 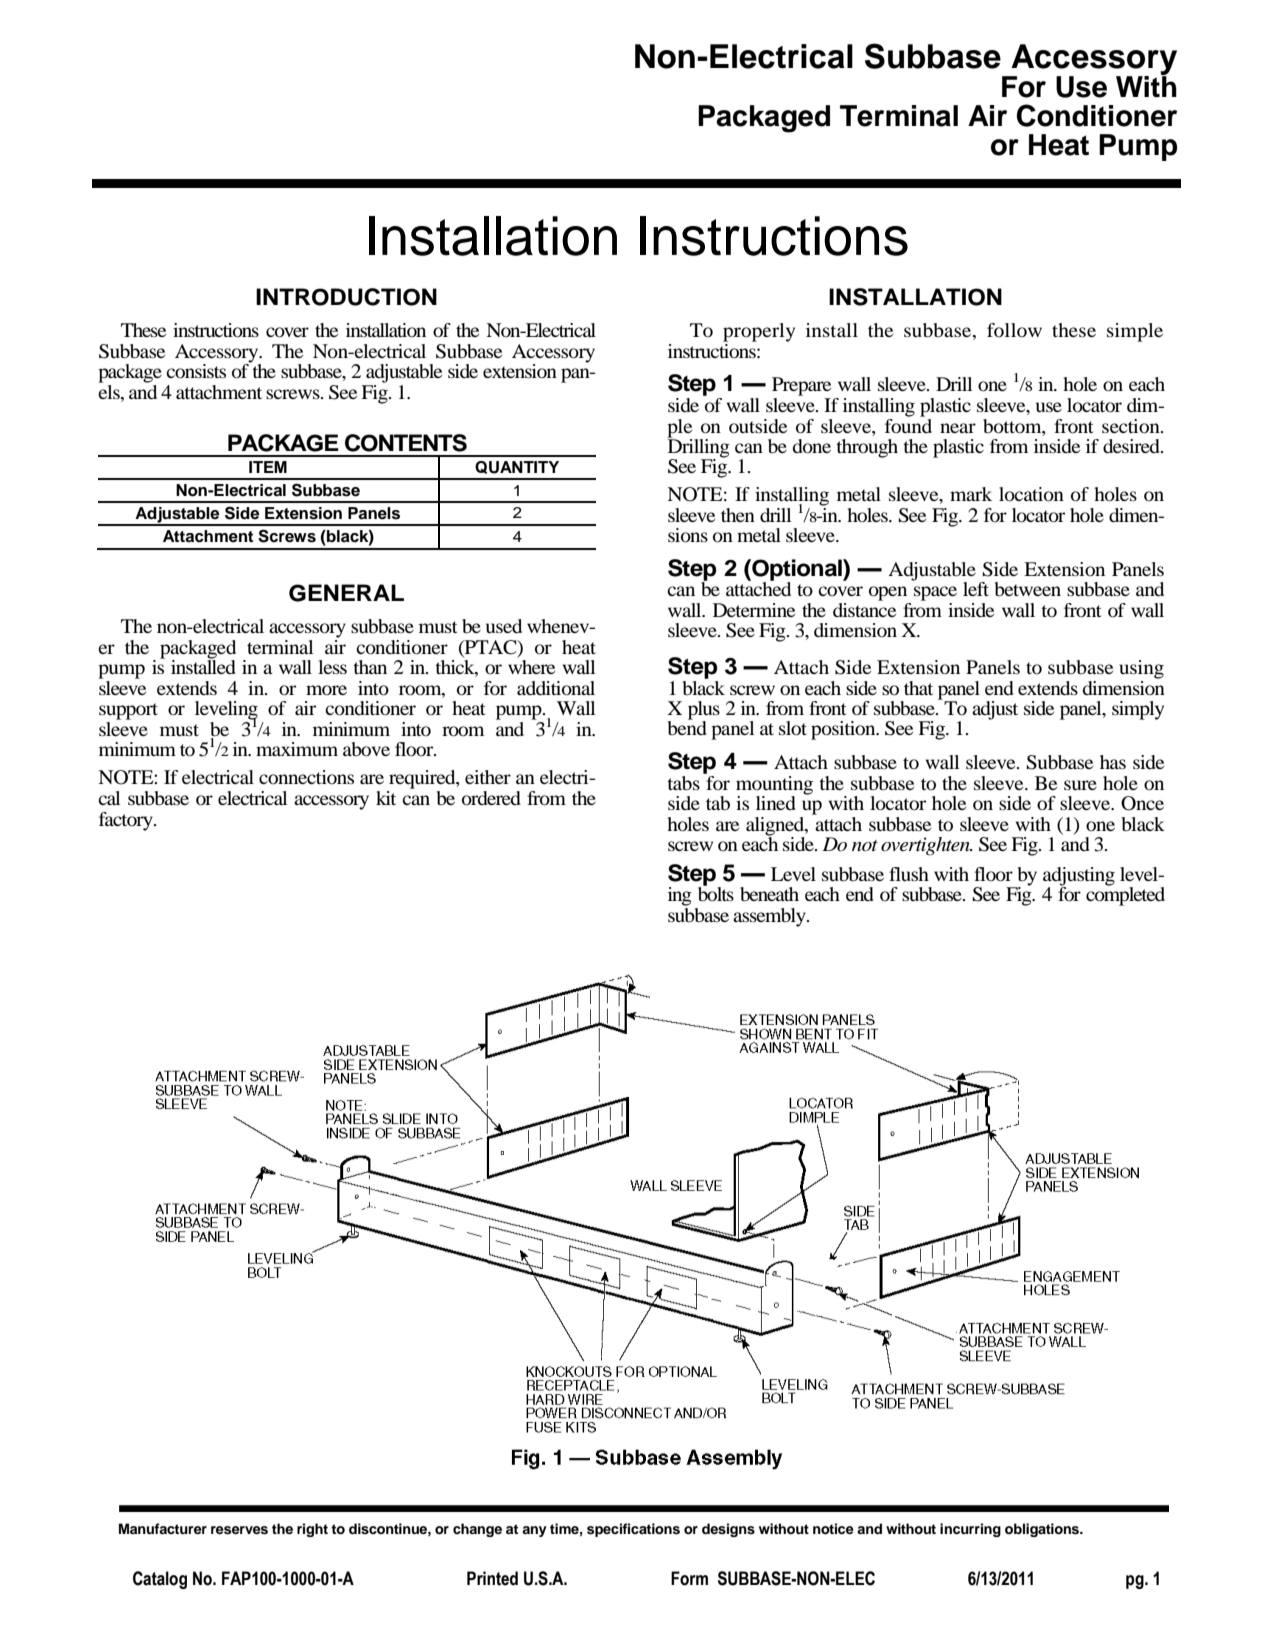 I want to click on assembly, so click(x=770, y=917).
